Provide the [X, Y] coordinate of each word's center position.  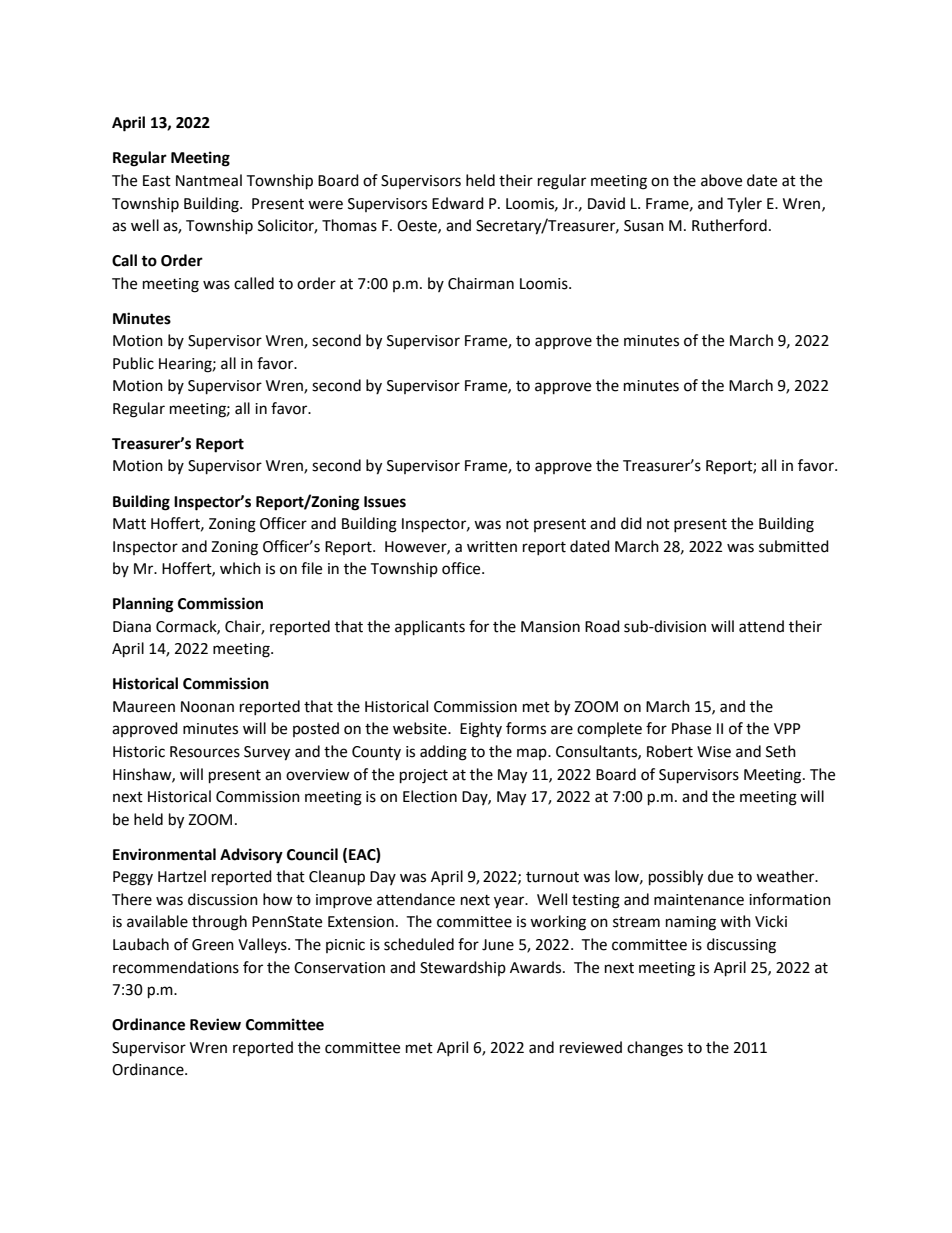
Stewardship [463, 968]
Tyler [744, 205]
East [157, 181]
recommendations [176, 967]
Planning [143, 605]
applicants [430, 628]
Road [602, 626]
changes [655, 1049]
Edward [458, 203]
